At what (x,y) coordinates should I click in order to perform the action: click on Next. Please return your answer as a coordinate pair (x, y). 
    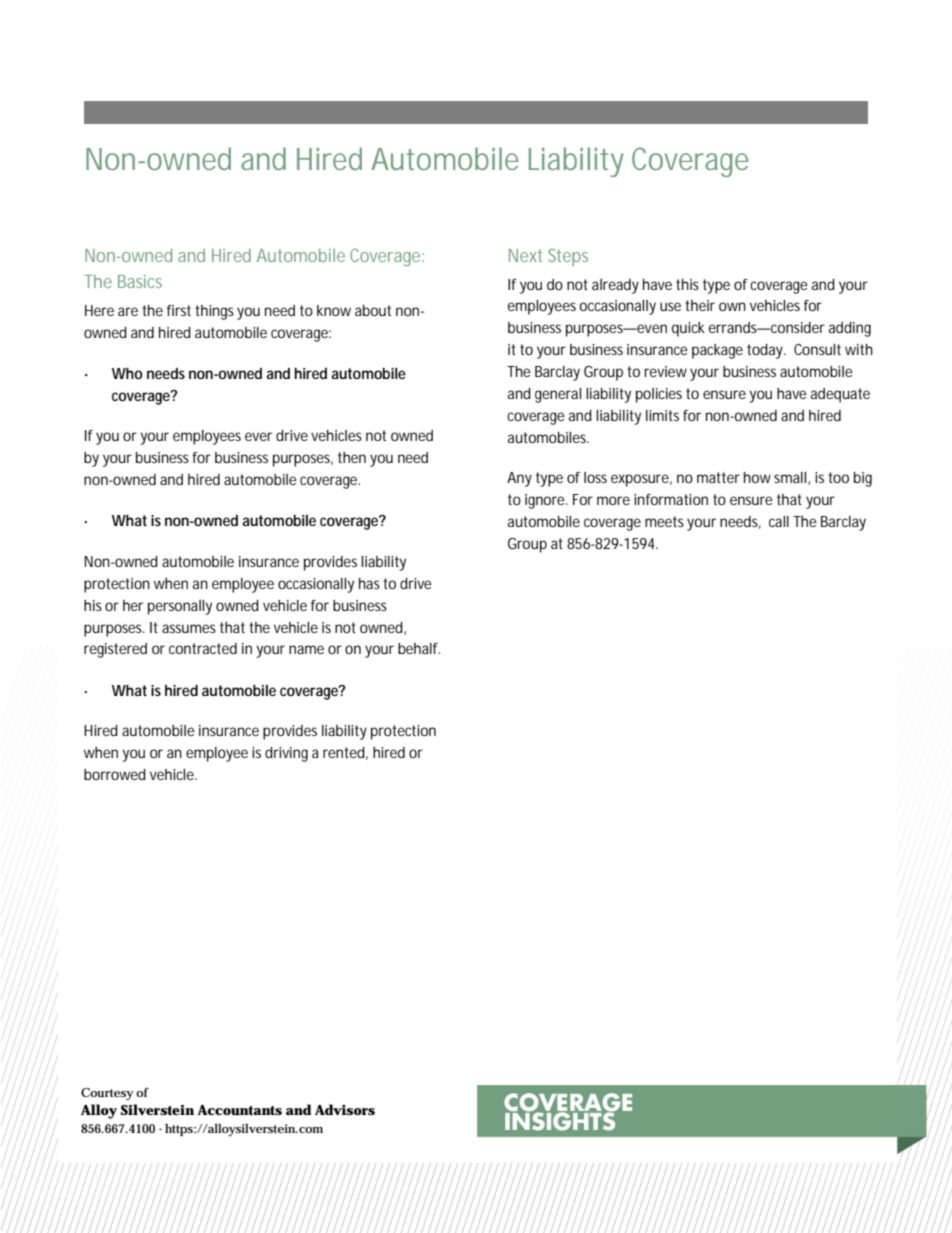
    Looking at the image, I should click on (525, 255).
